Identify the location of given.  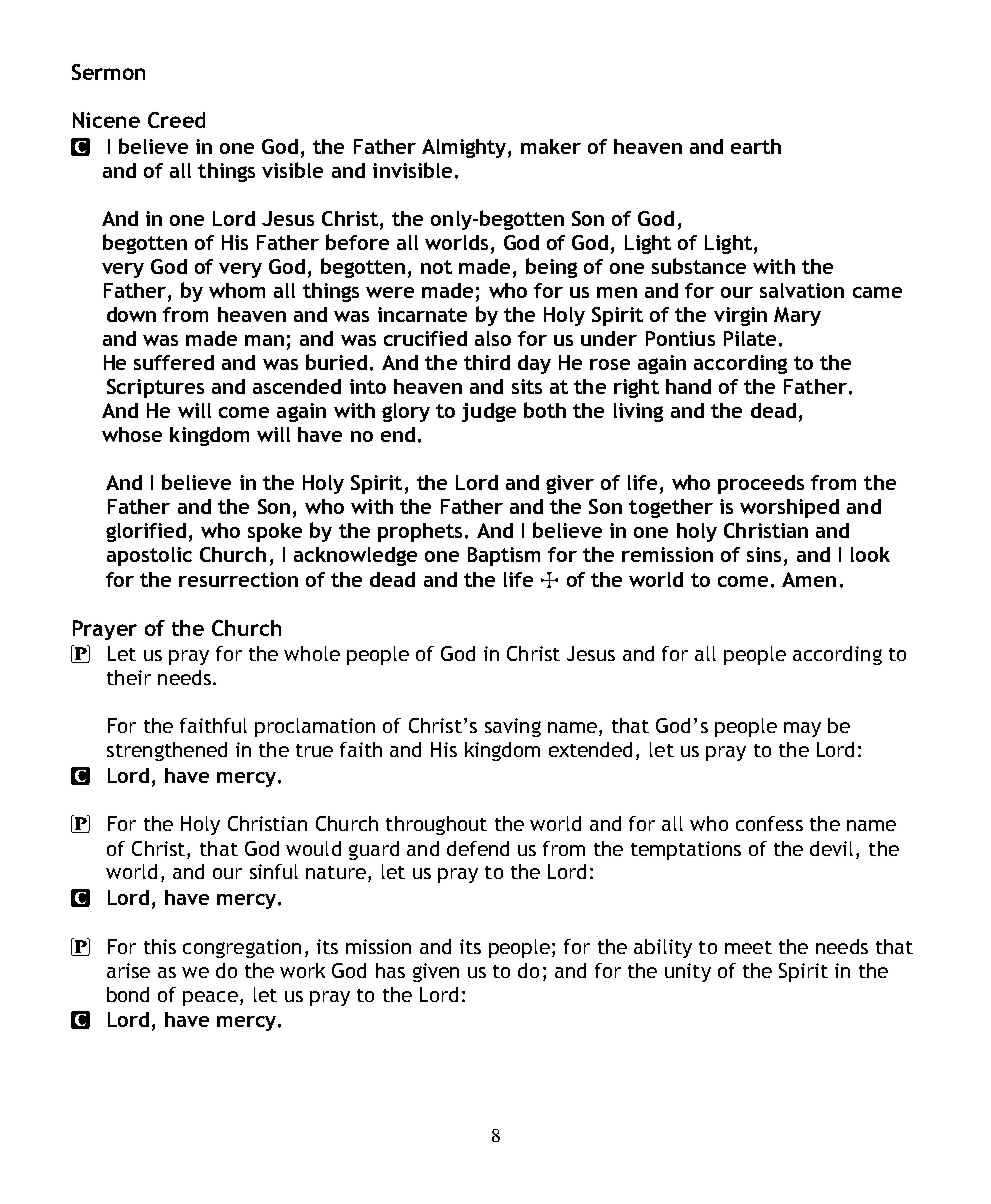
(436, 972).
